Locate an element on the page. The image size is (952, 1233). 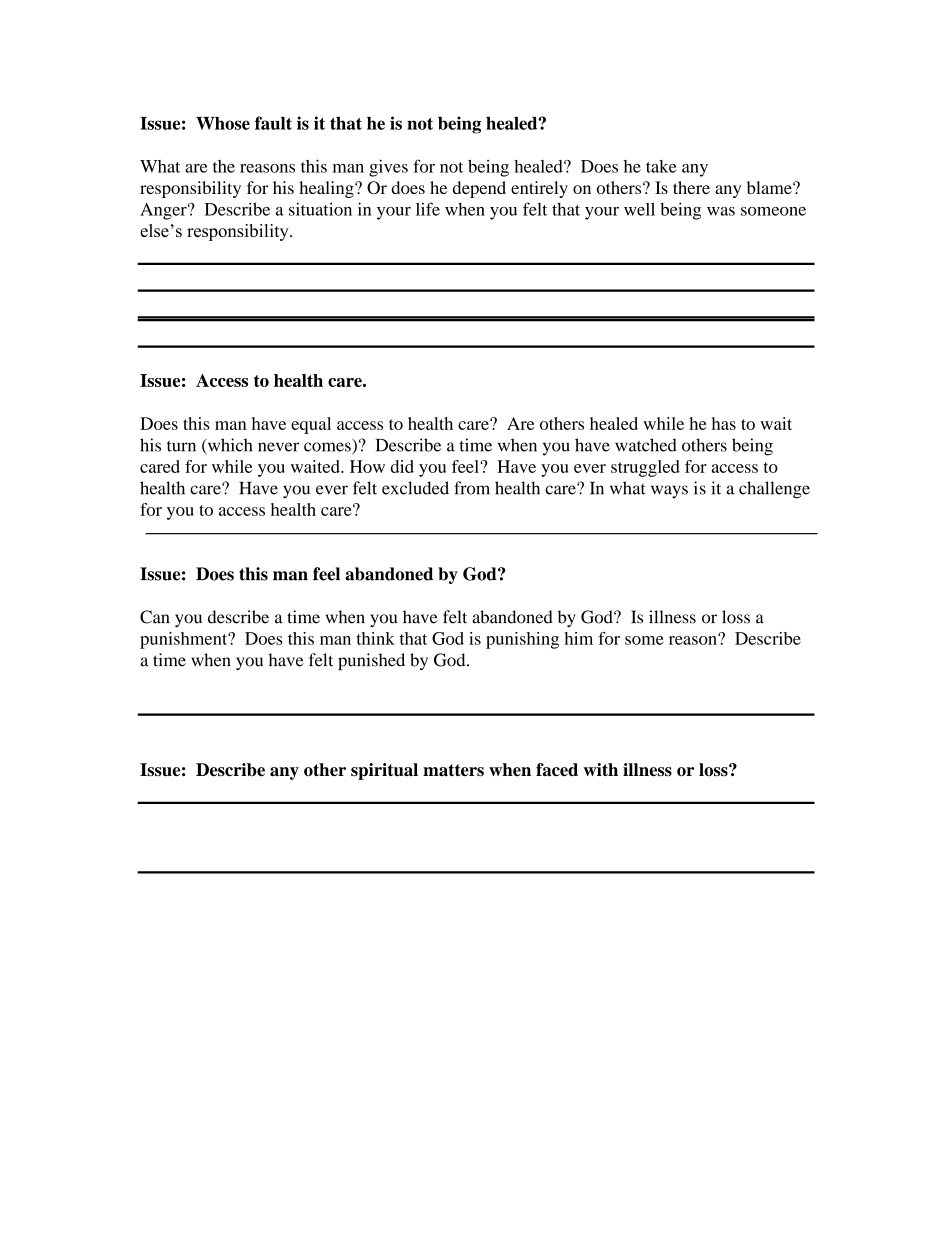
him is located at coordinates (578, 638).
